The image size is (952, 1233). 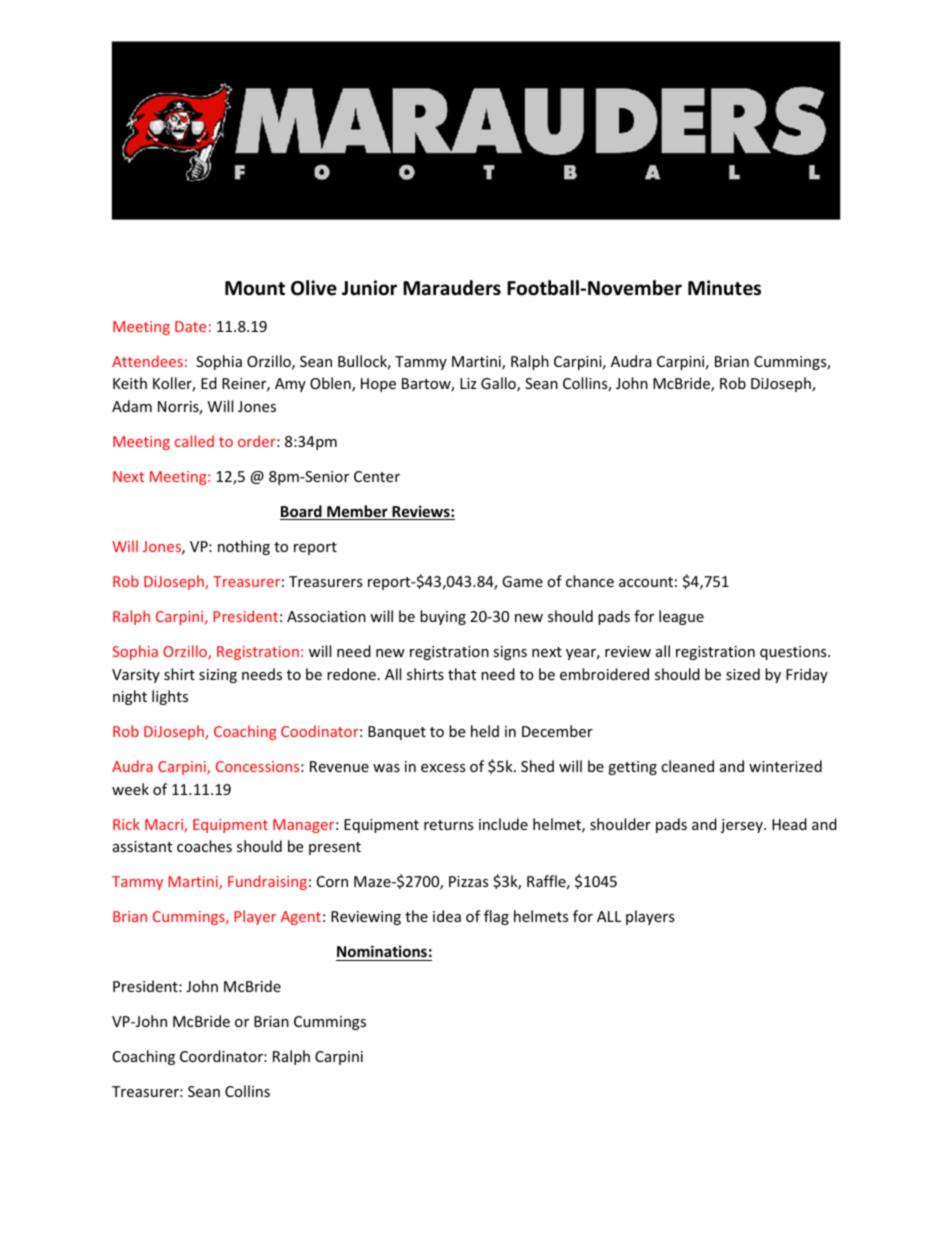 I want to click on chance, so click(x=590, y=581).
